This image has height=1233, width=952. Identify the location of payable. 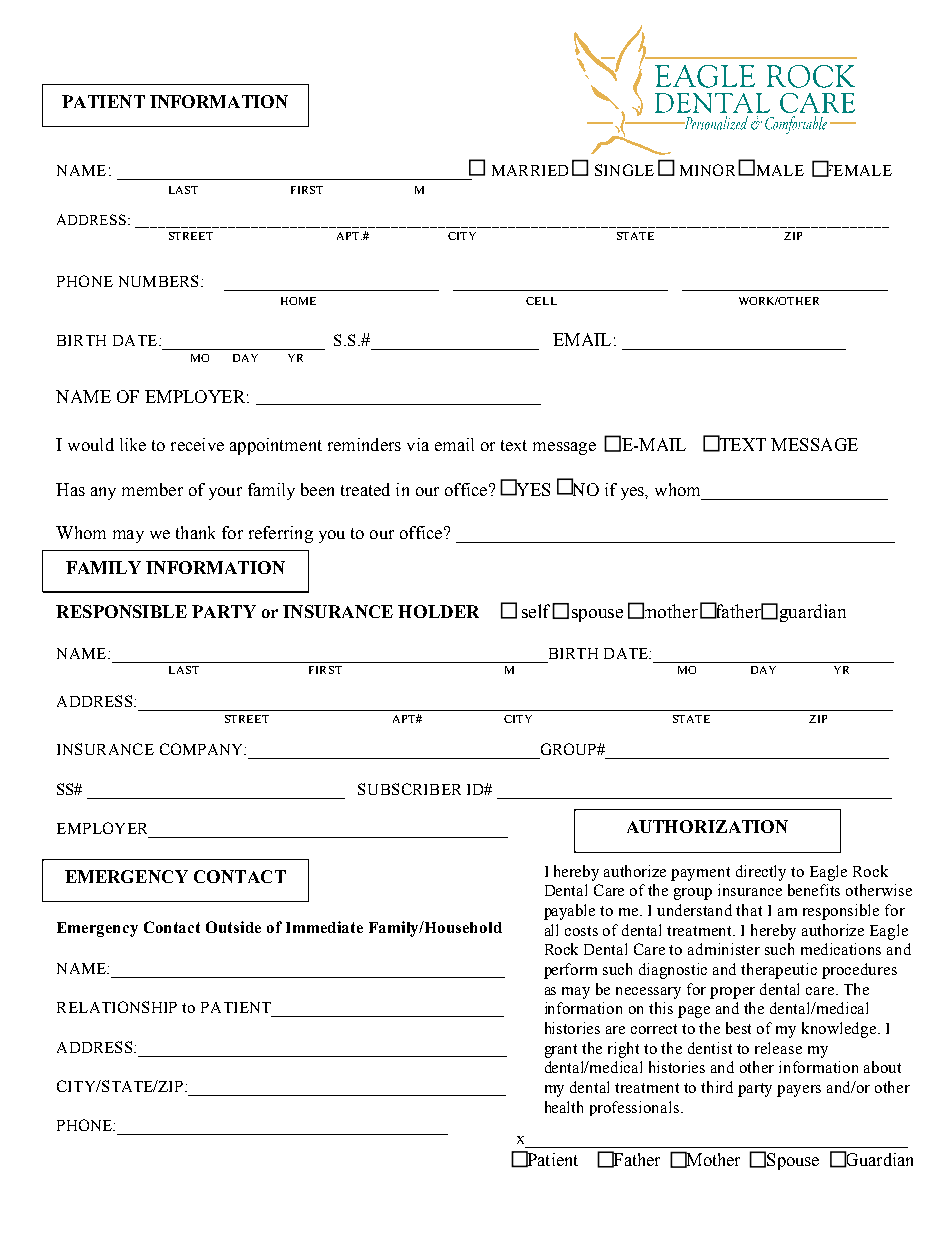
(569, 912).
